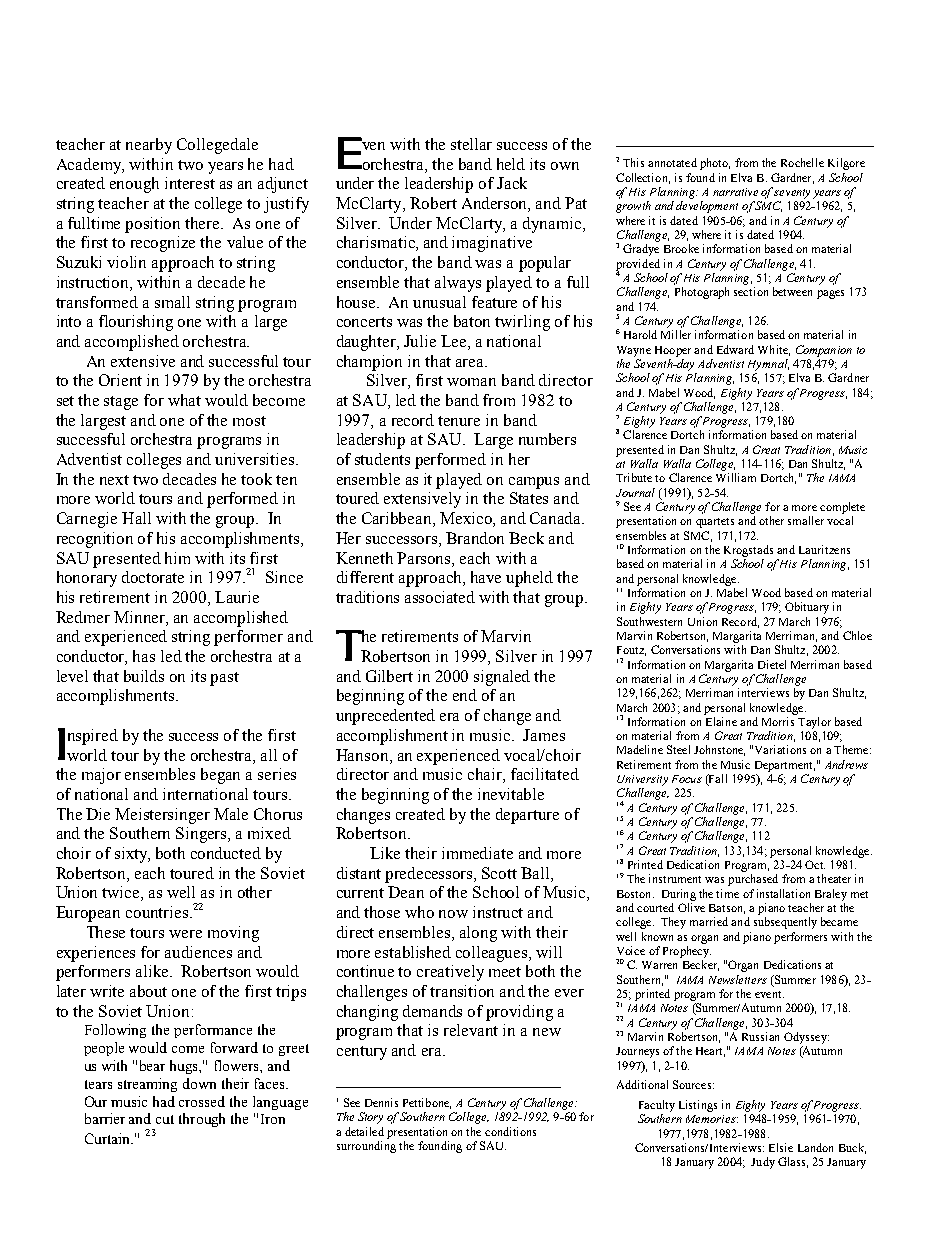 The height and width of the document is (1233, 952). Describe the element at coordinates (114, 480) in the document. I see `next` at that location.
